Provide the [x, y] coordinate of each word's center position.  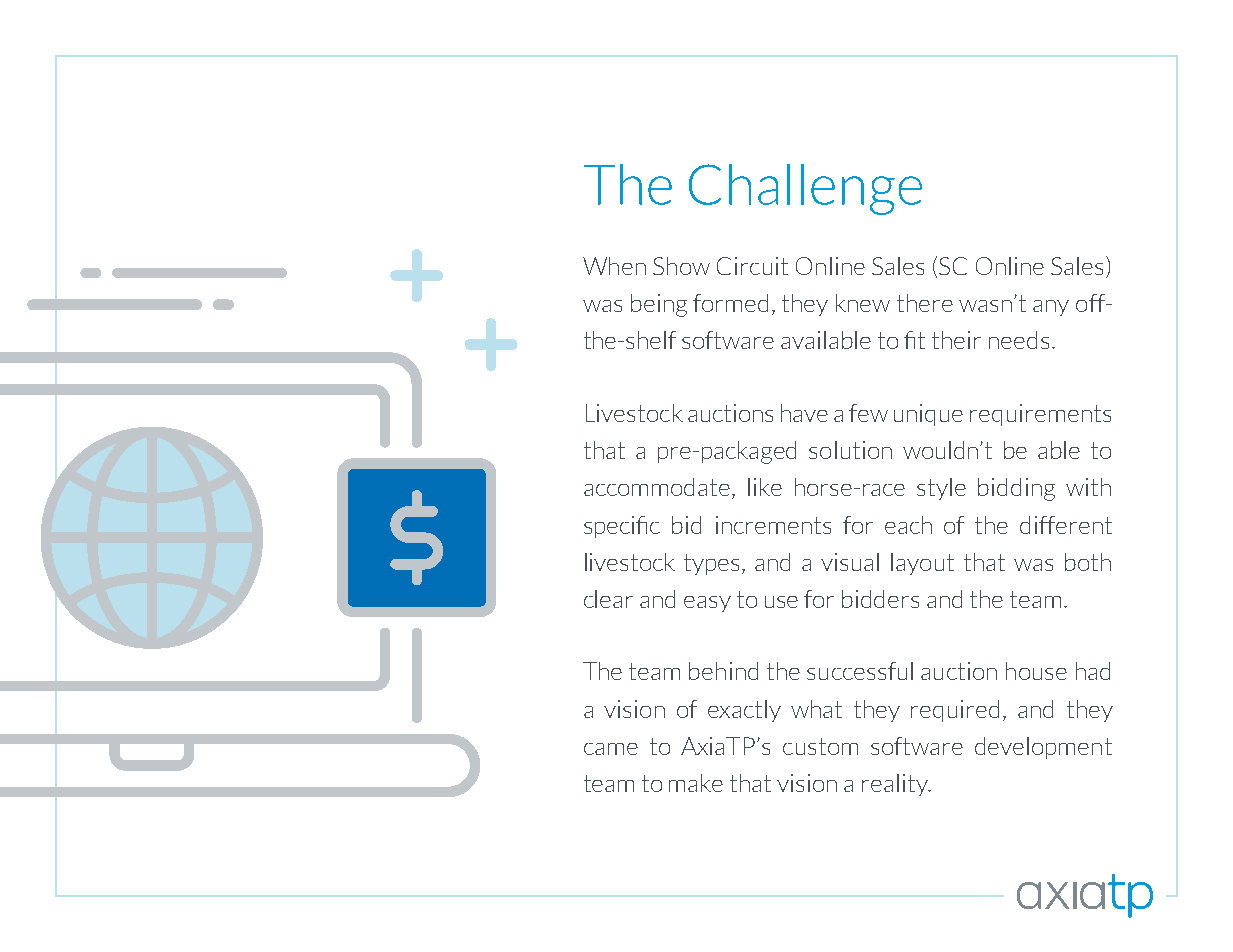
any [1051, 308]
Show [681, 266]
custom [820, 746]
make [696, 783]
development [1043, 748]
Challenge [805, 189]
